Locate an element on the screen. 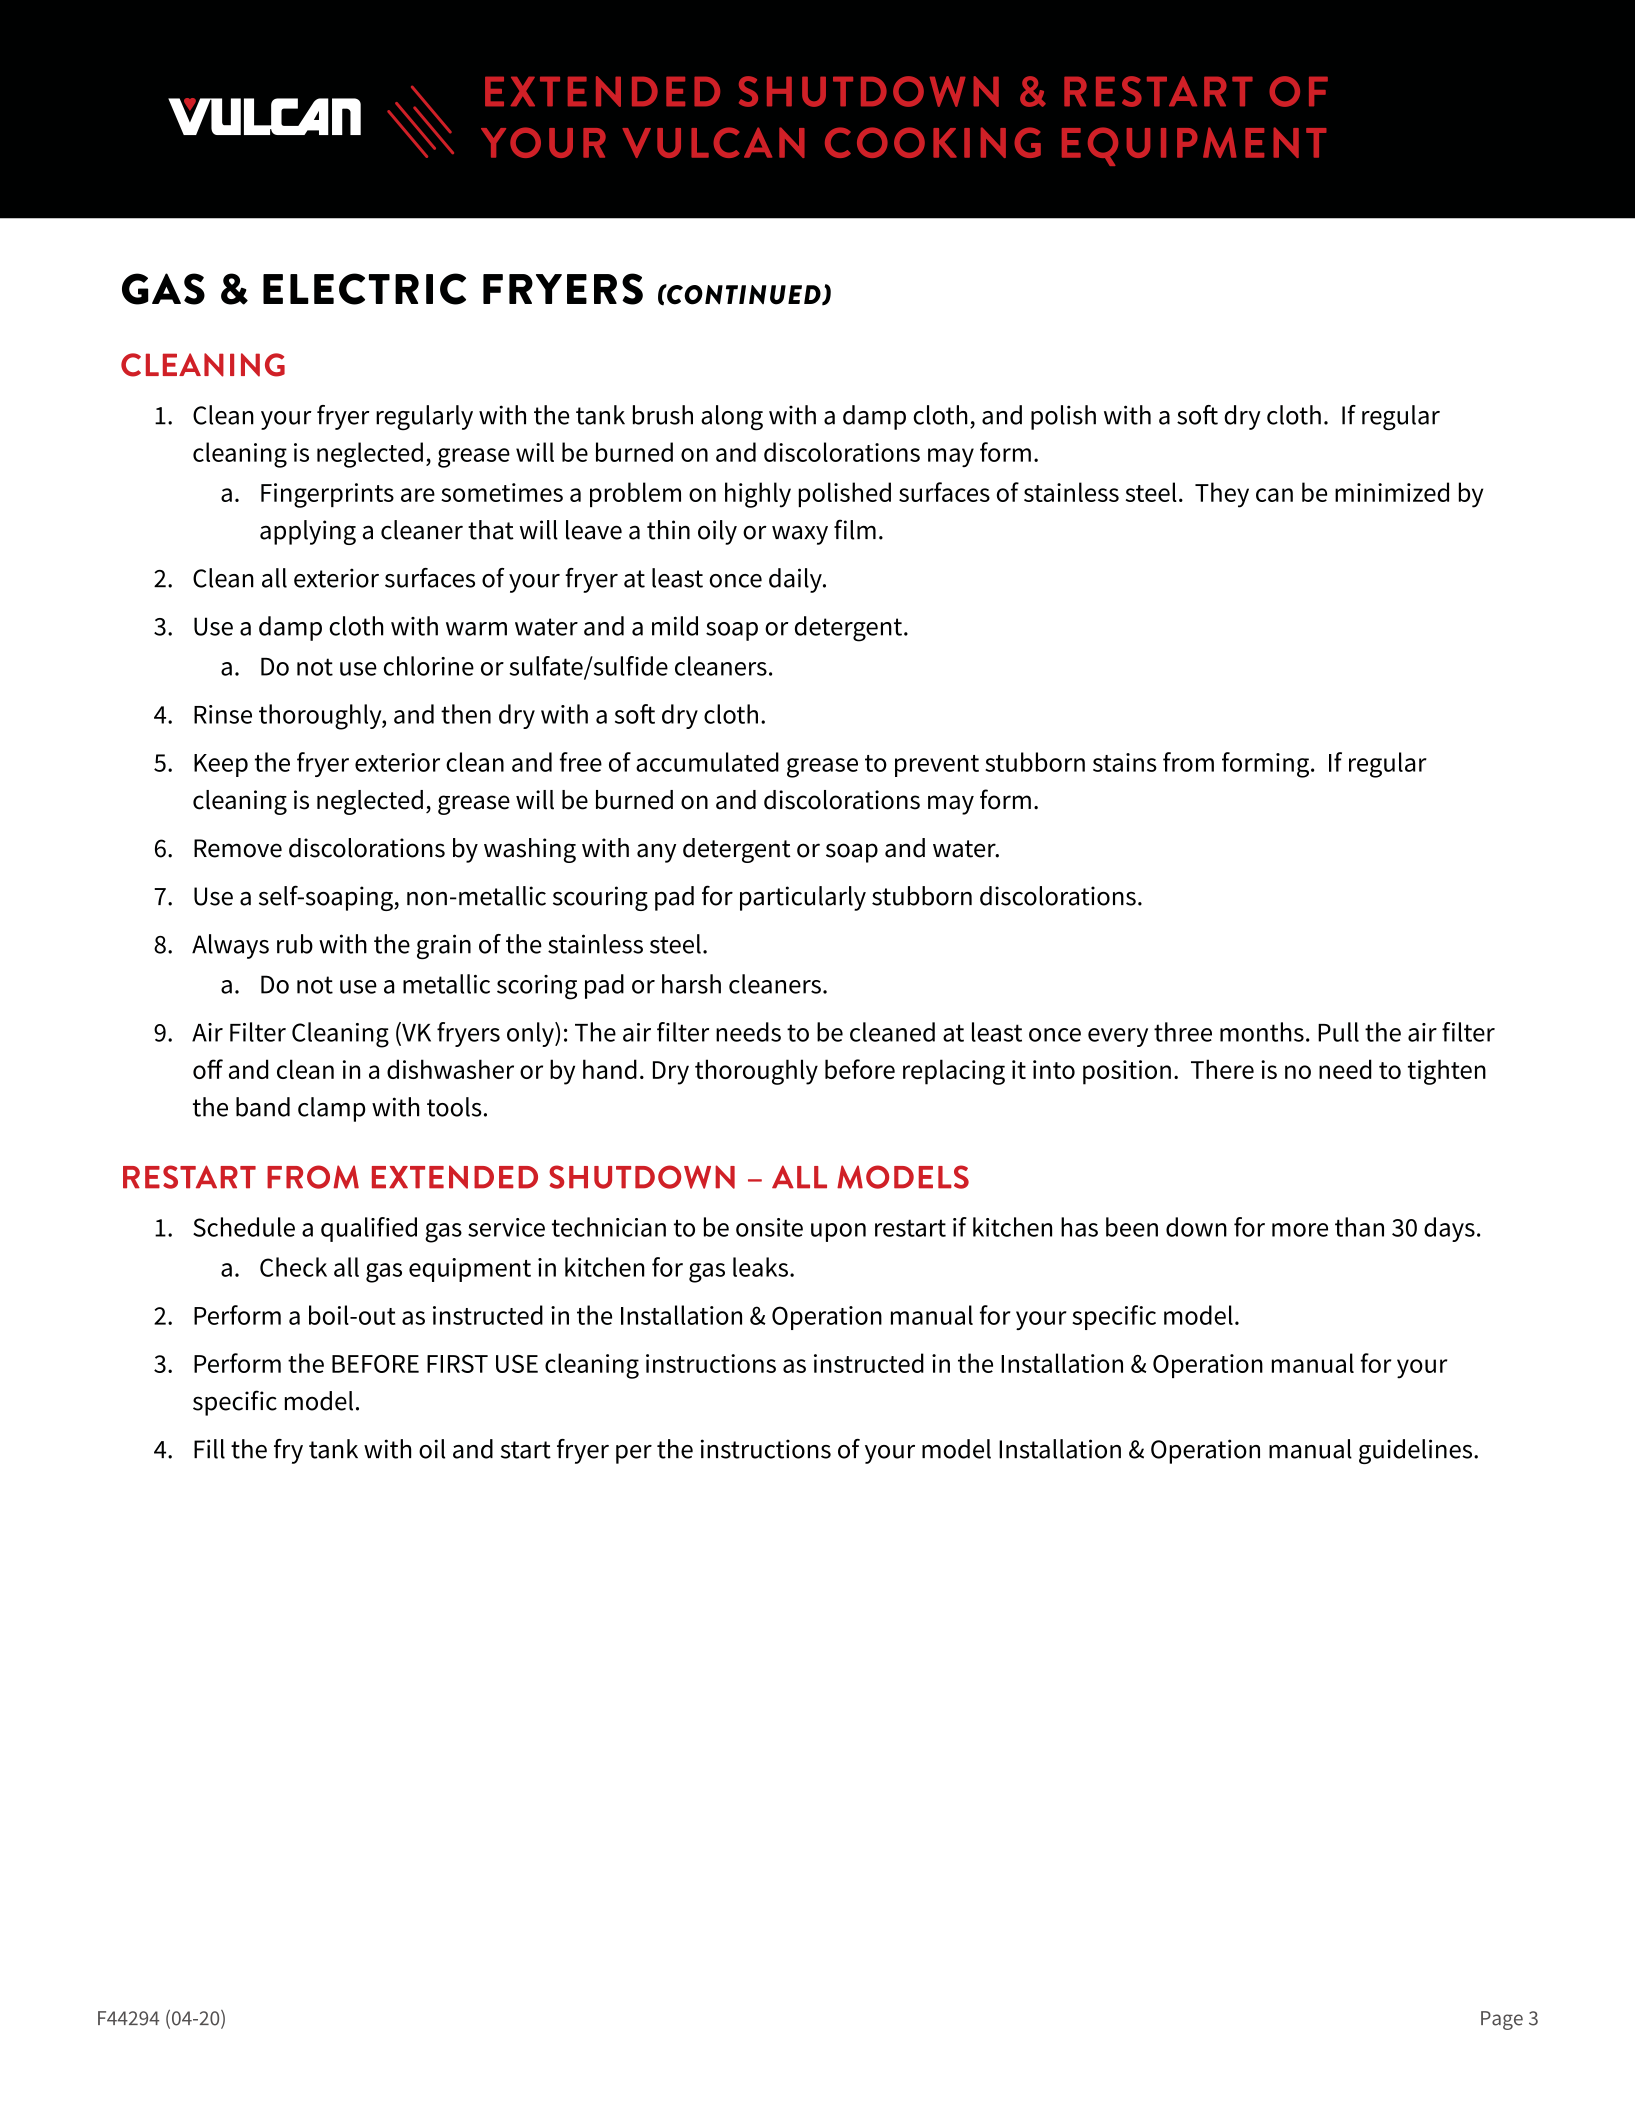 This screenshot has width=1635, height=2116. Pull is located at coordinates (1338, 1032).
